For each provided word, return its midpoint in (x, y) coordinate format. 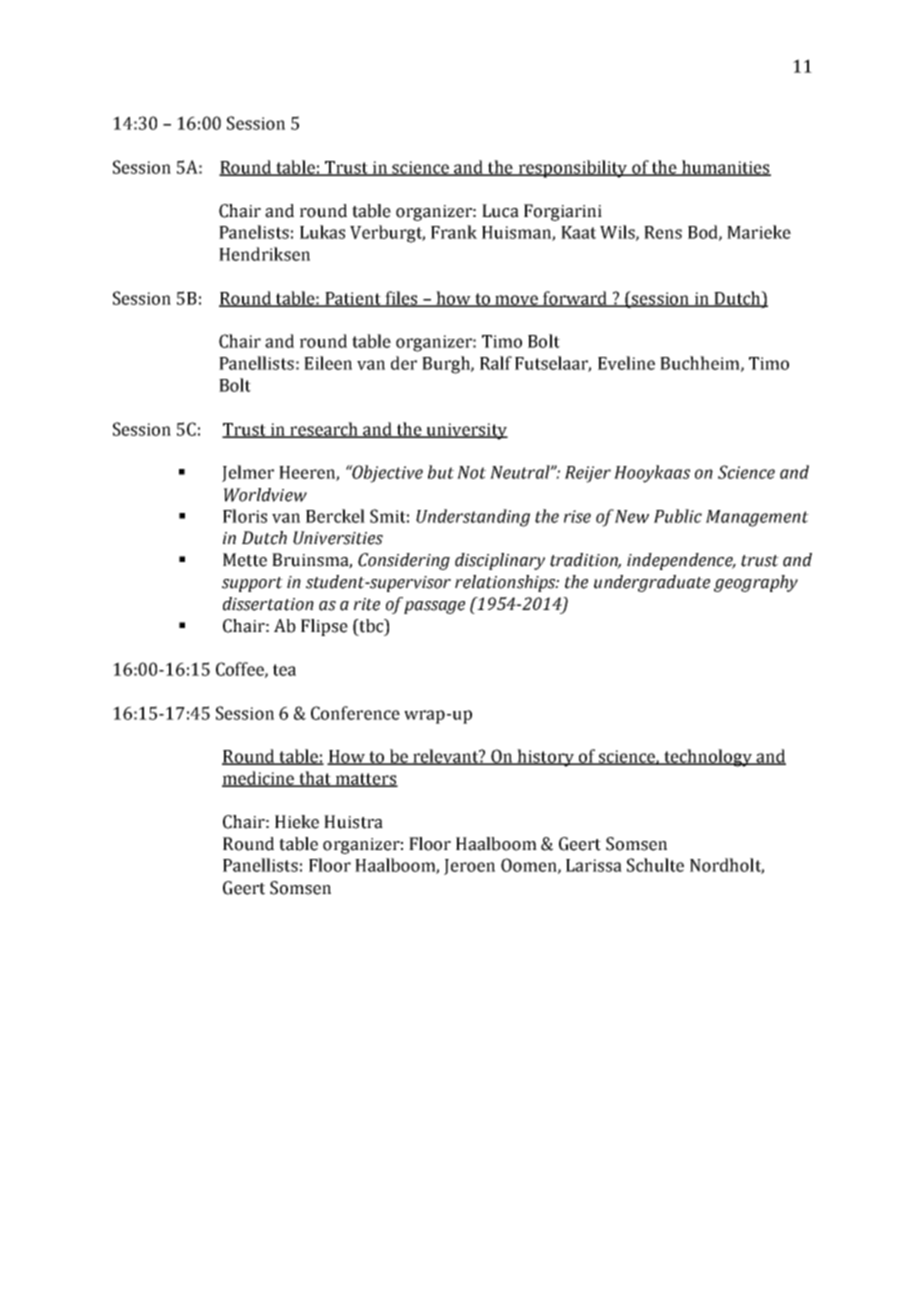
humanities (725, 168)
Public (678, 516)
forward (575, 299)
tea (284, 670)
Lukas (322, 232)
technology (708, 758)
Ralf (496, 363)
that (315, 779)
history (546, 758)
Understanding (473, 518)
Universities (338, 538)
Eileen (328, 363)
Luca (500, 211)
